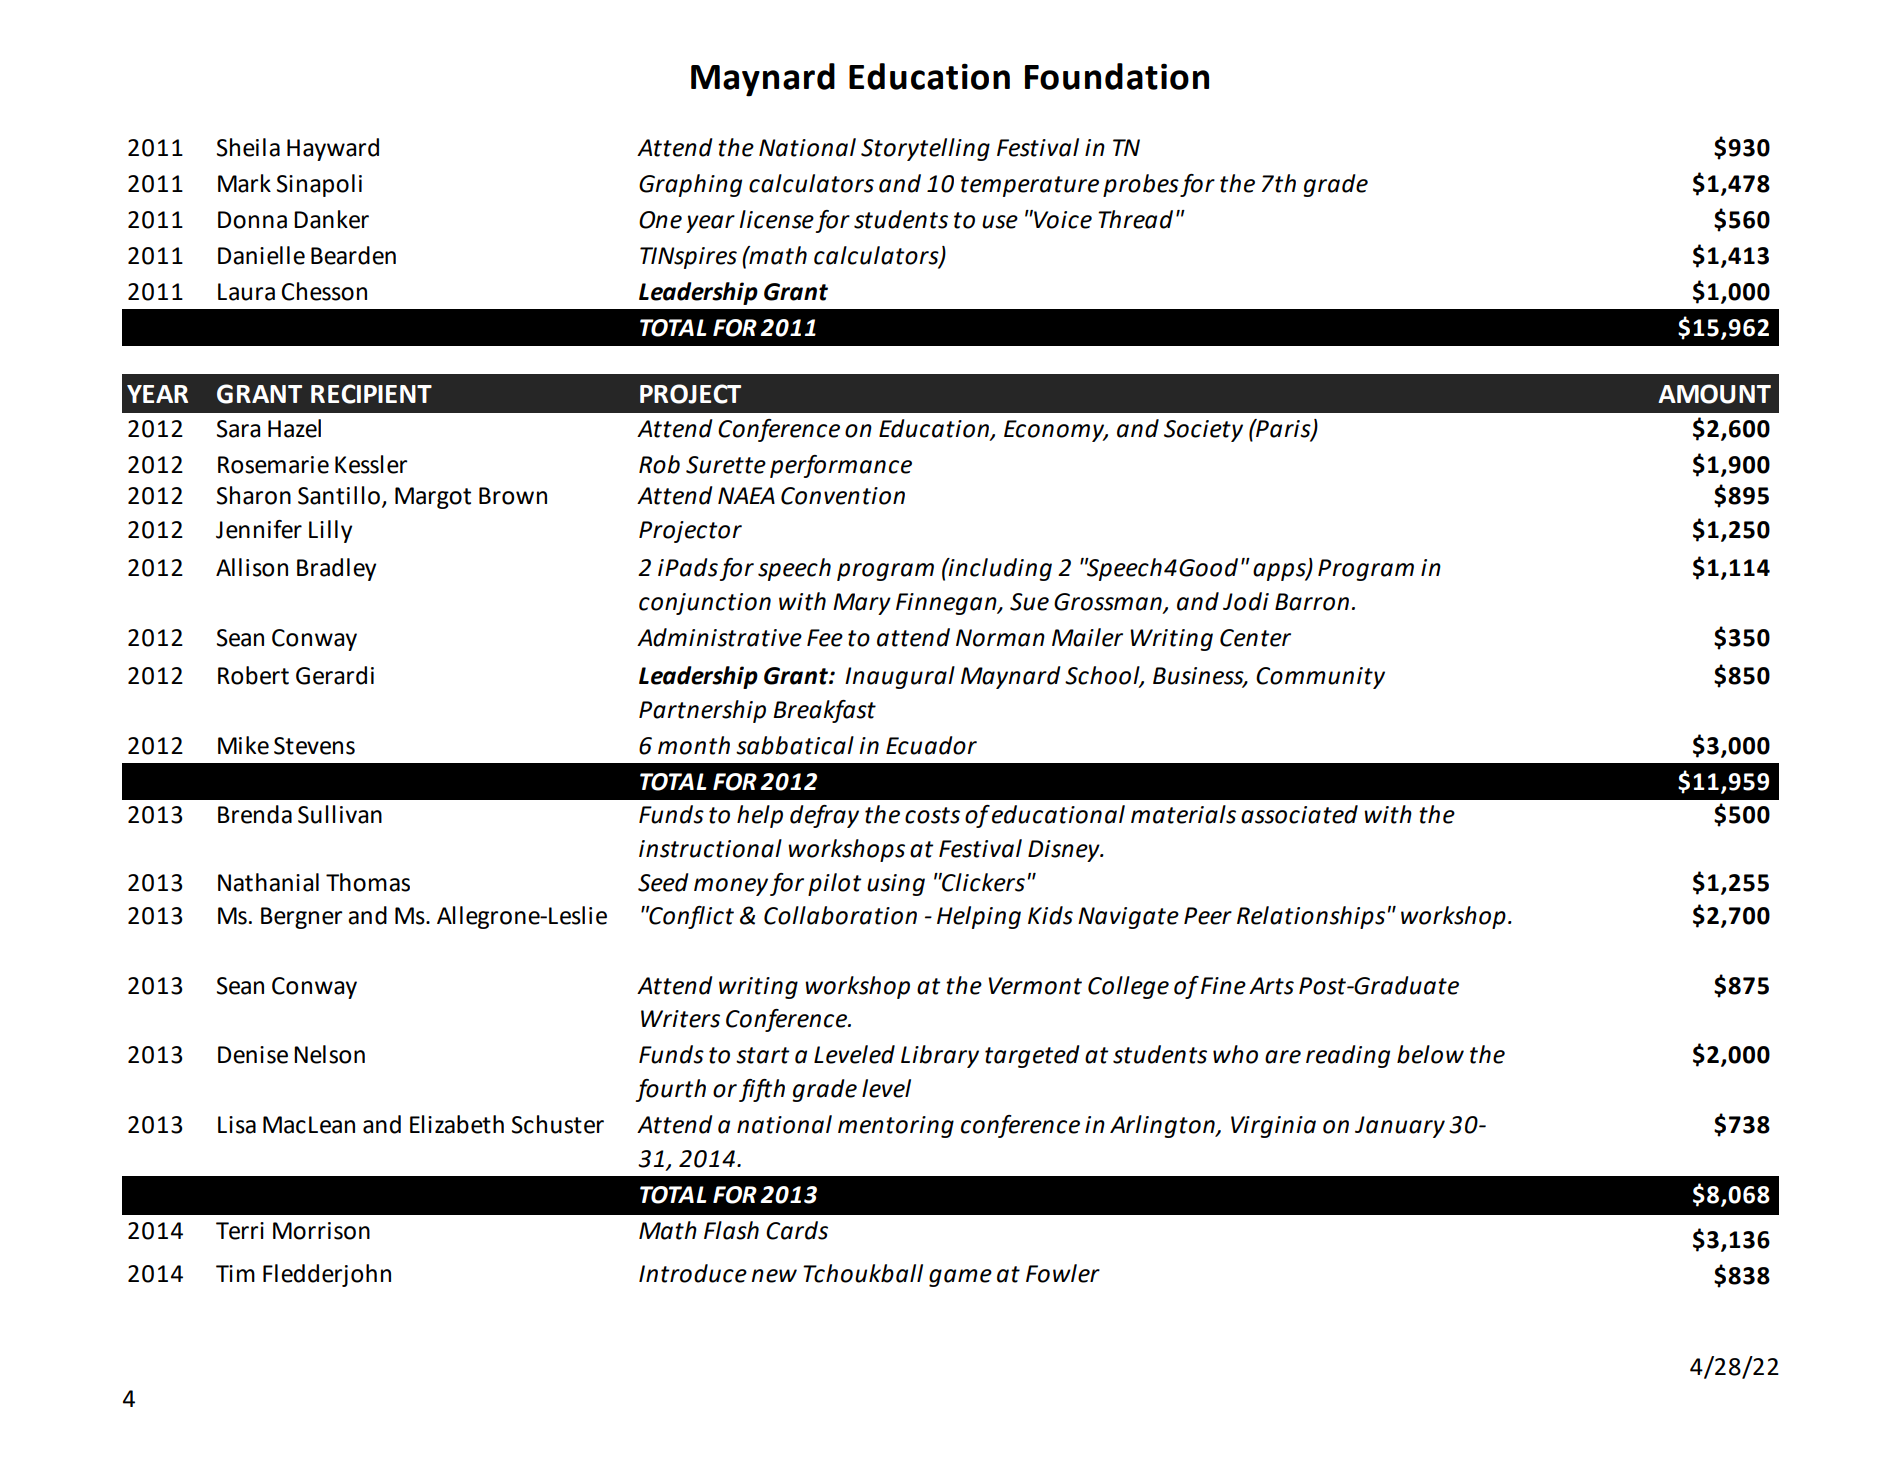  I want to click on Relationships, so click(1311, 917).
